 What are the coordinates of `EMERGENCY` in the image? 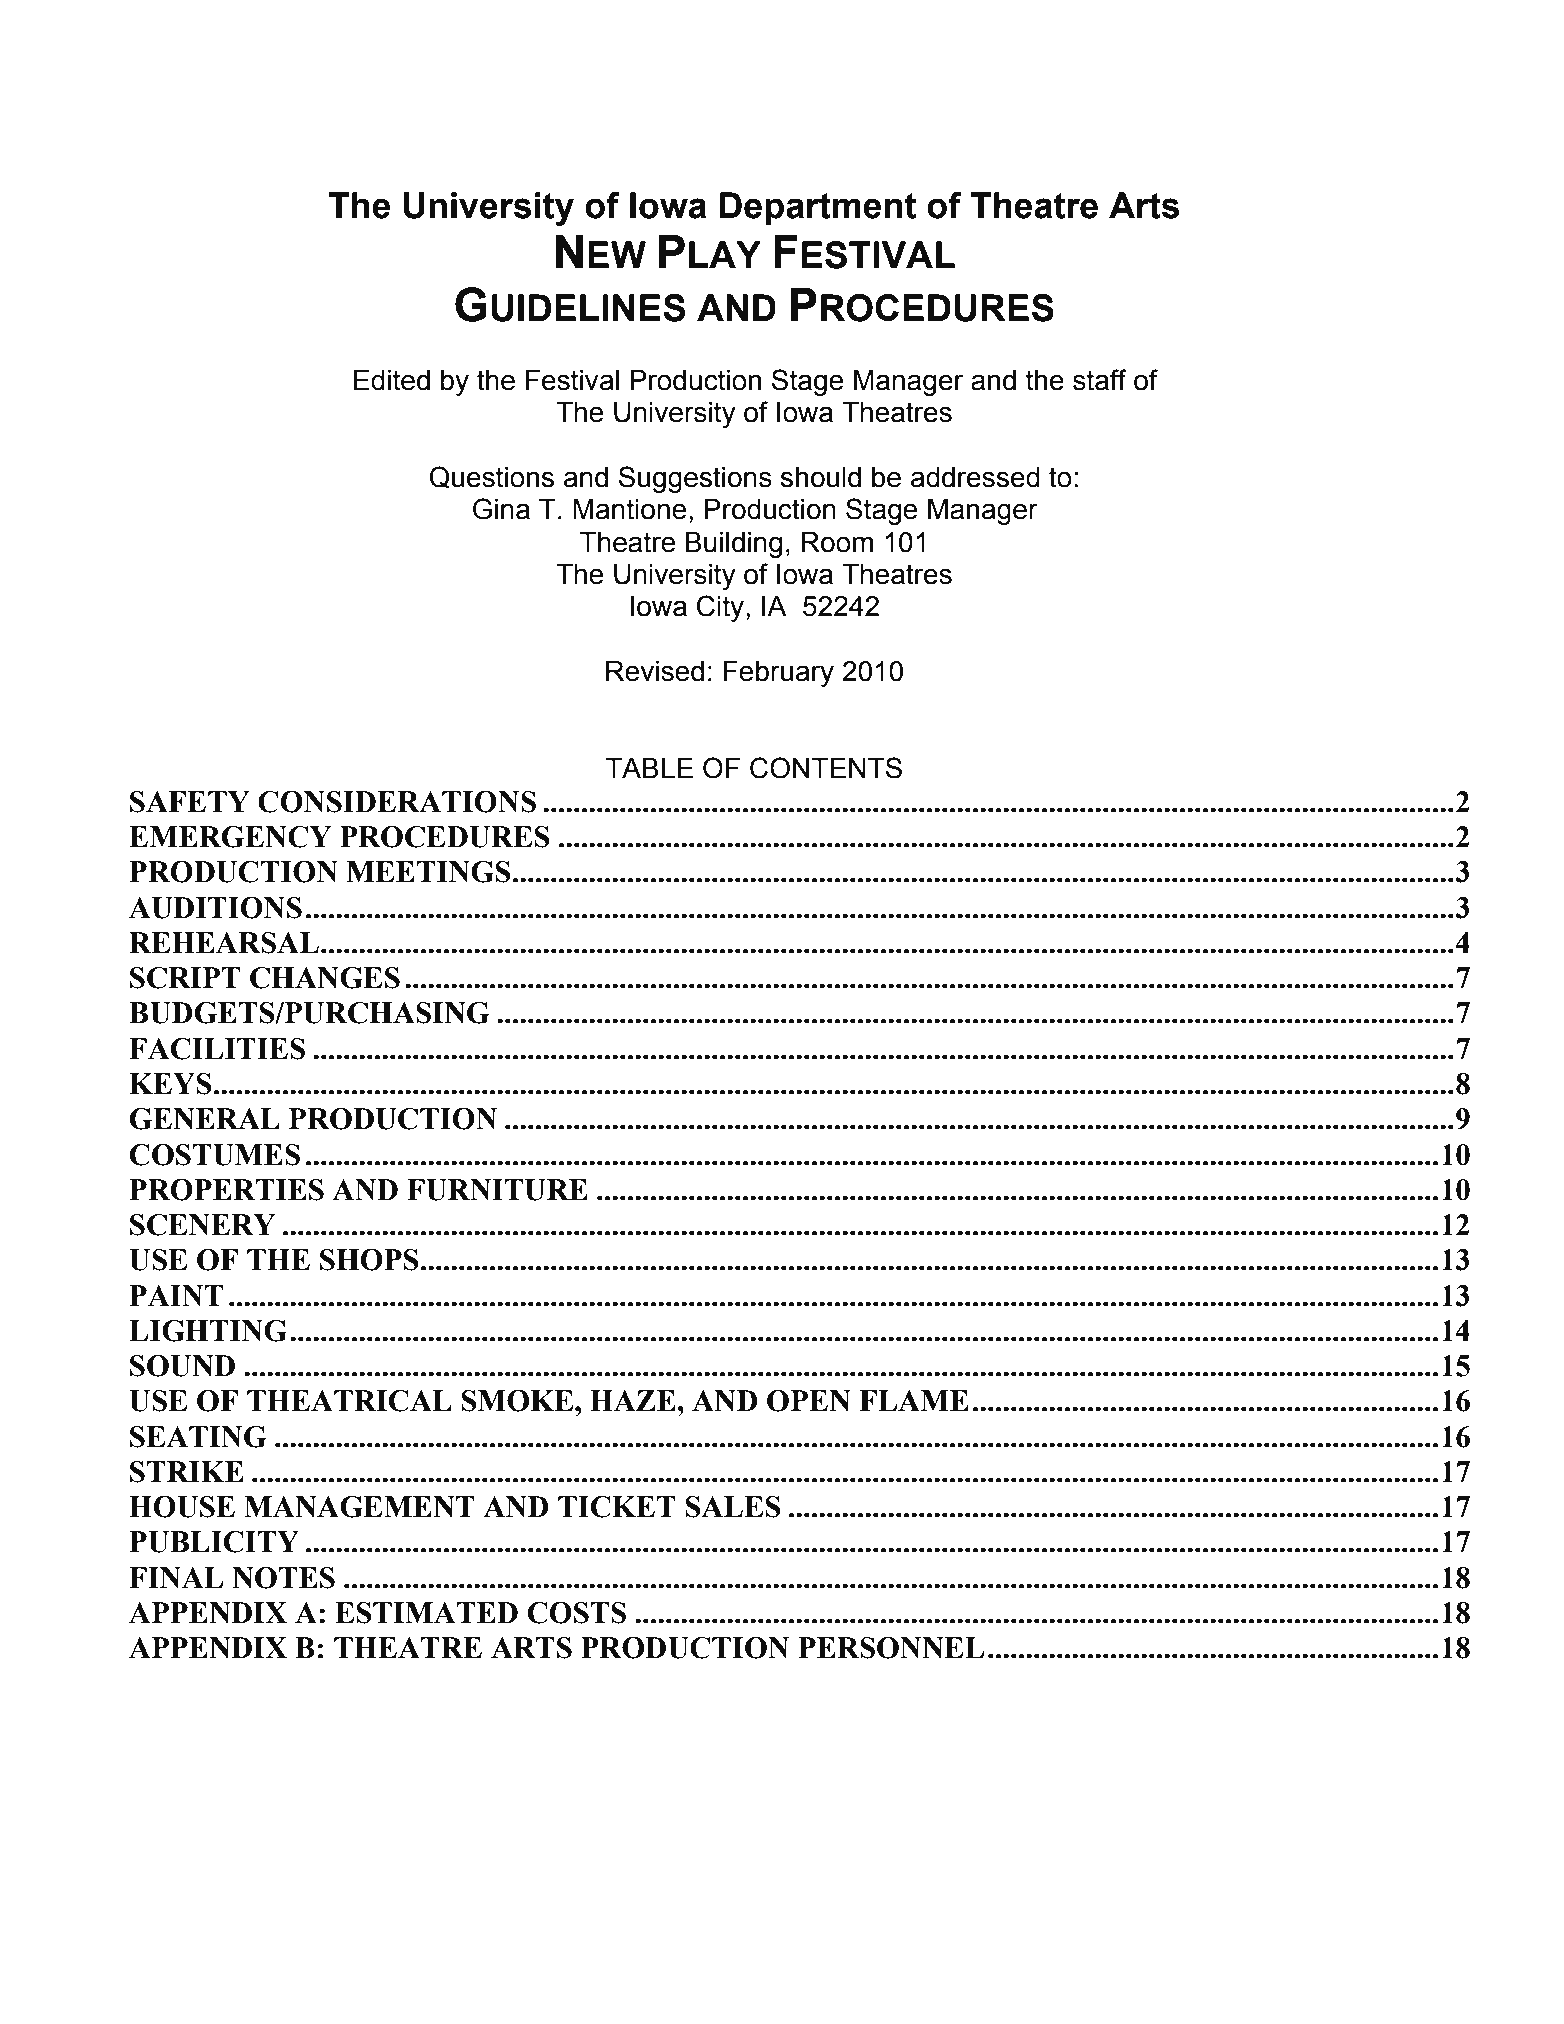 It's located at (230, 837).
